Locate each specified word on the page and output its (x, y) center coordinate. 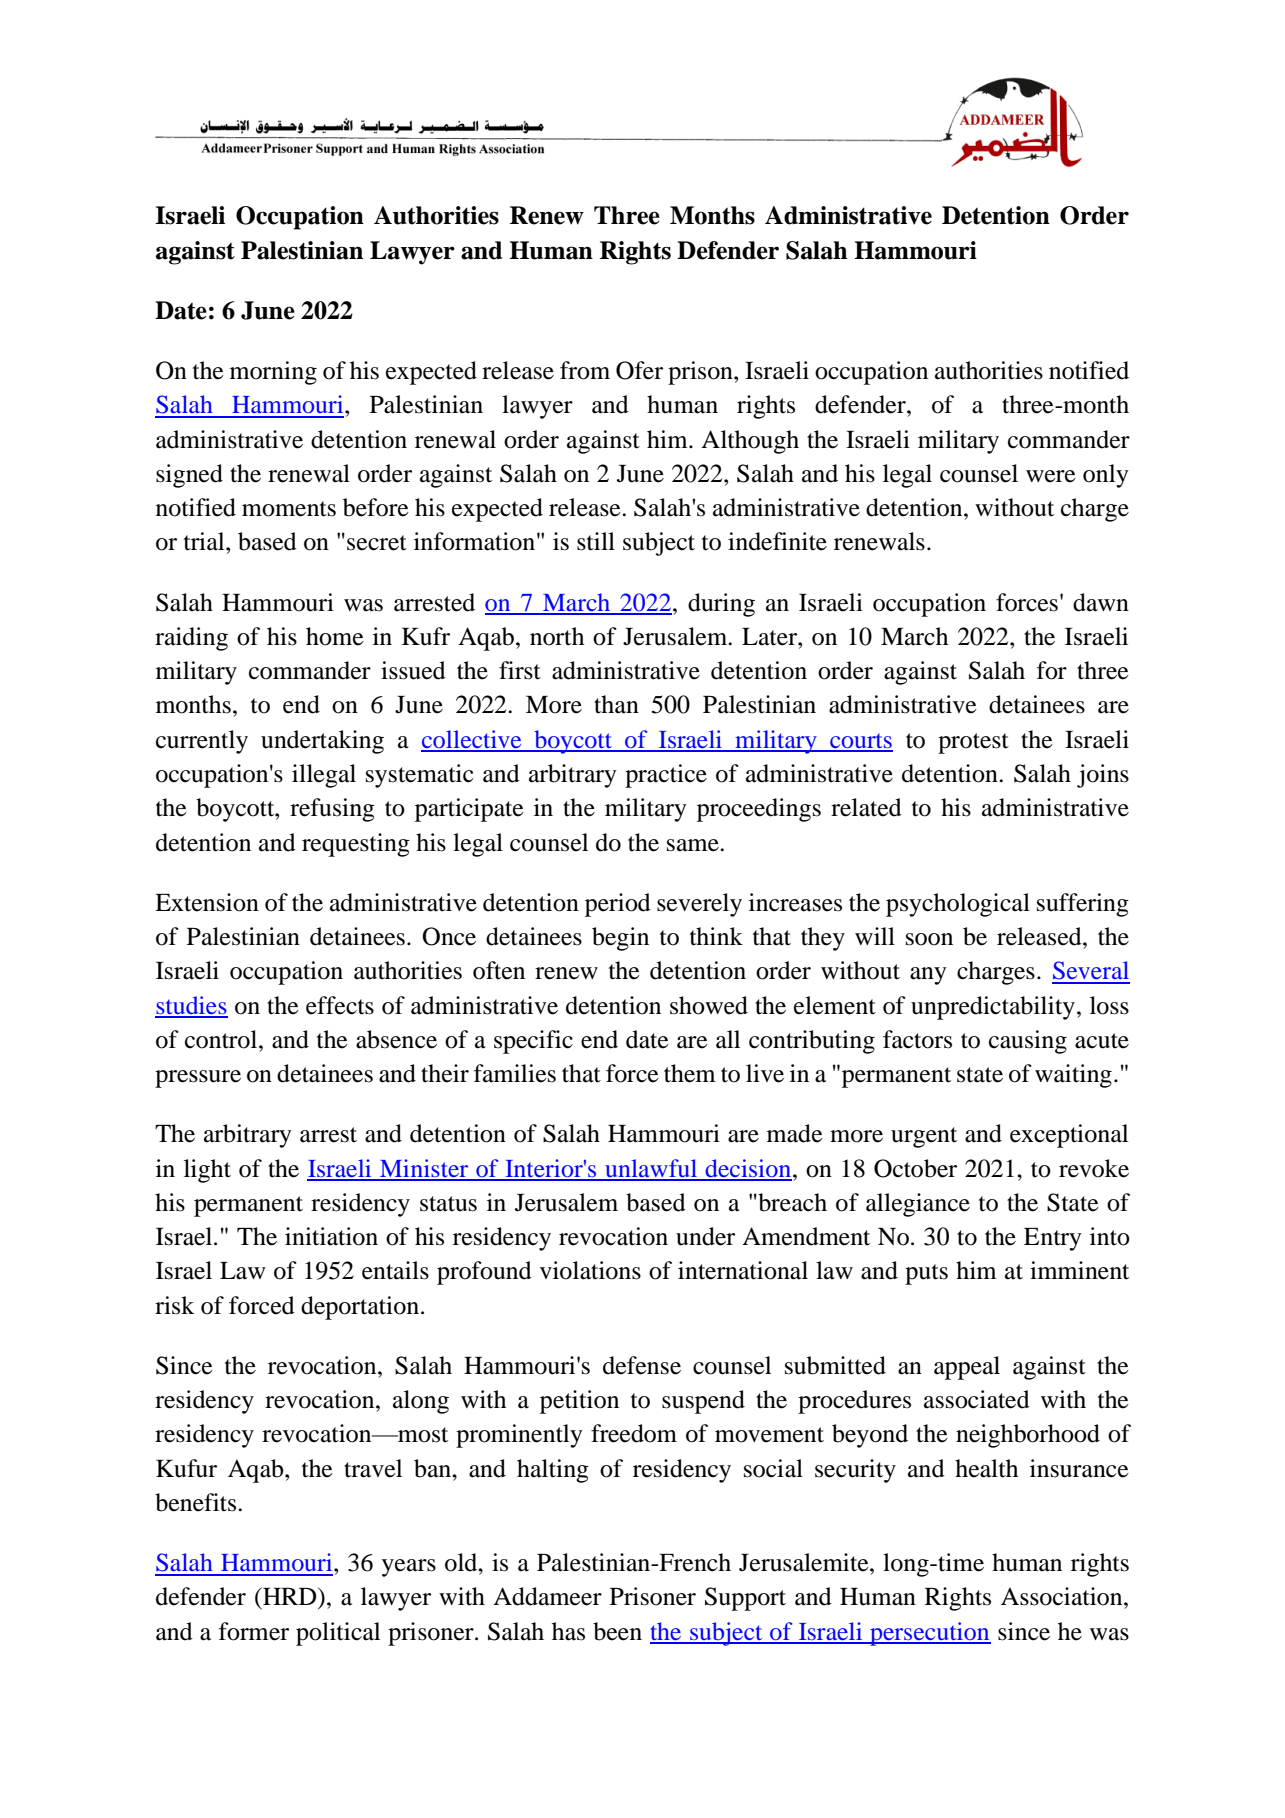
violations (590, 1270)
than (616, 704)
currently (202, 742)
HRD (290, 1596)
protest (973, 743)
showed (709, 1005)
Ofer (639, 370)
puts (926, 1274)
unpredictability (993, 1008)
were (1051, 476)
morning (273, 373)
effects (340, 1005)
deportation (360, 1308)
